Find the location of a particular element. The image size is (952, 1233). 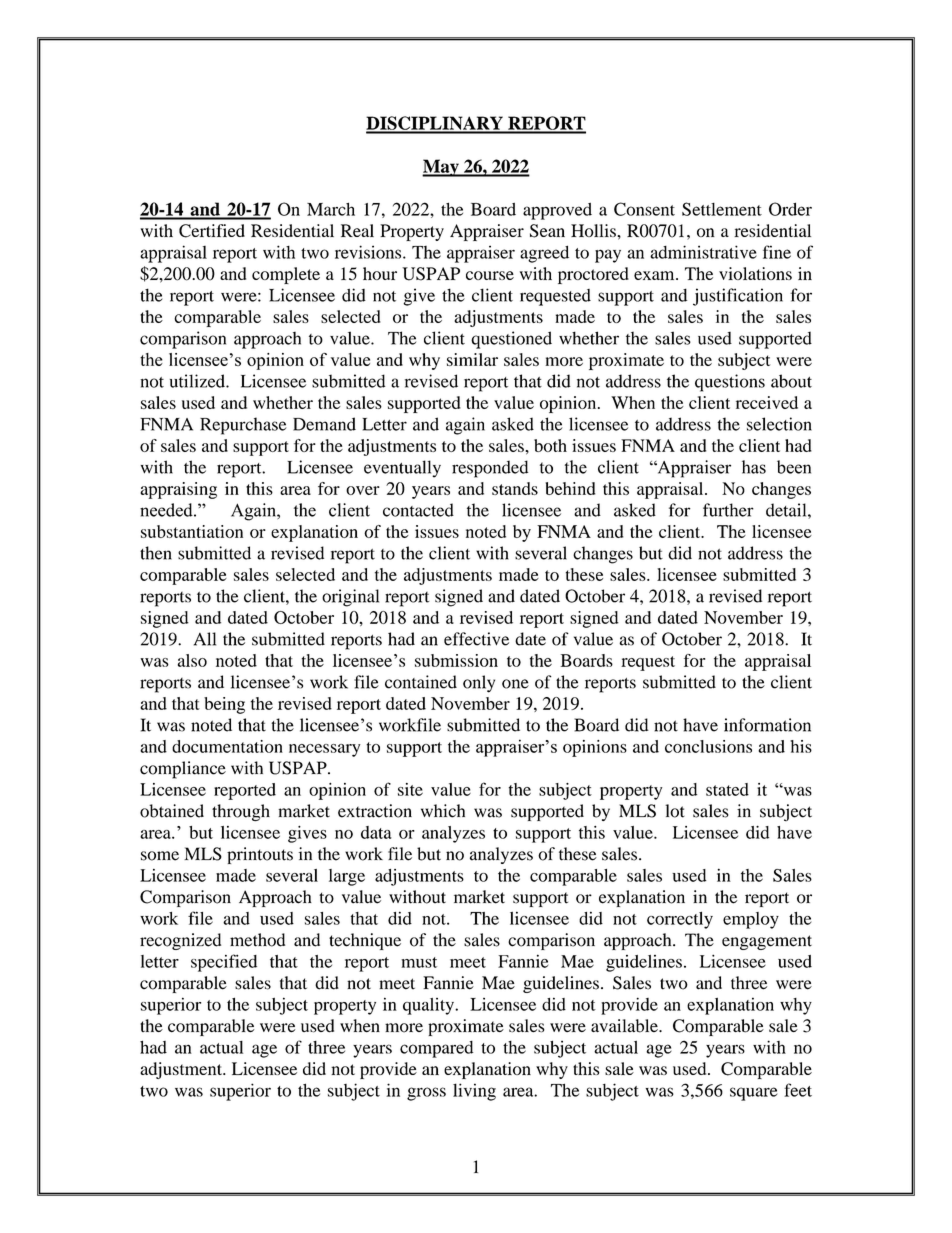

specified is located at coordinates (224, 963).
